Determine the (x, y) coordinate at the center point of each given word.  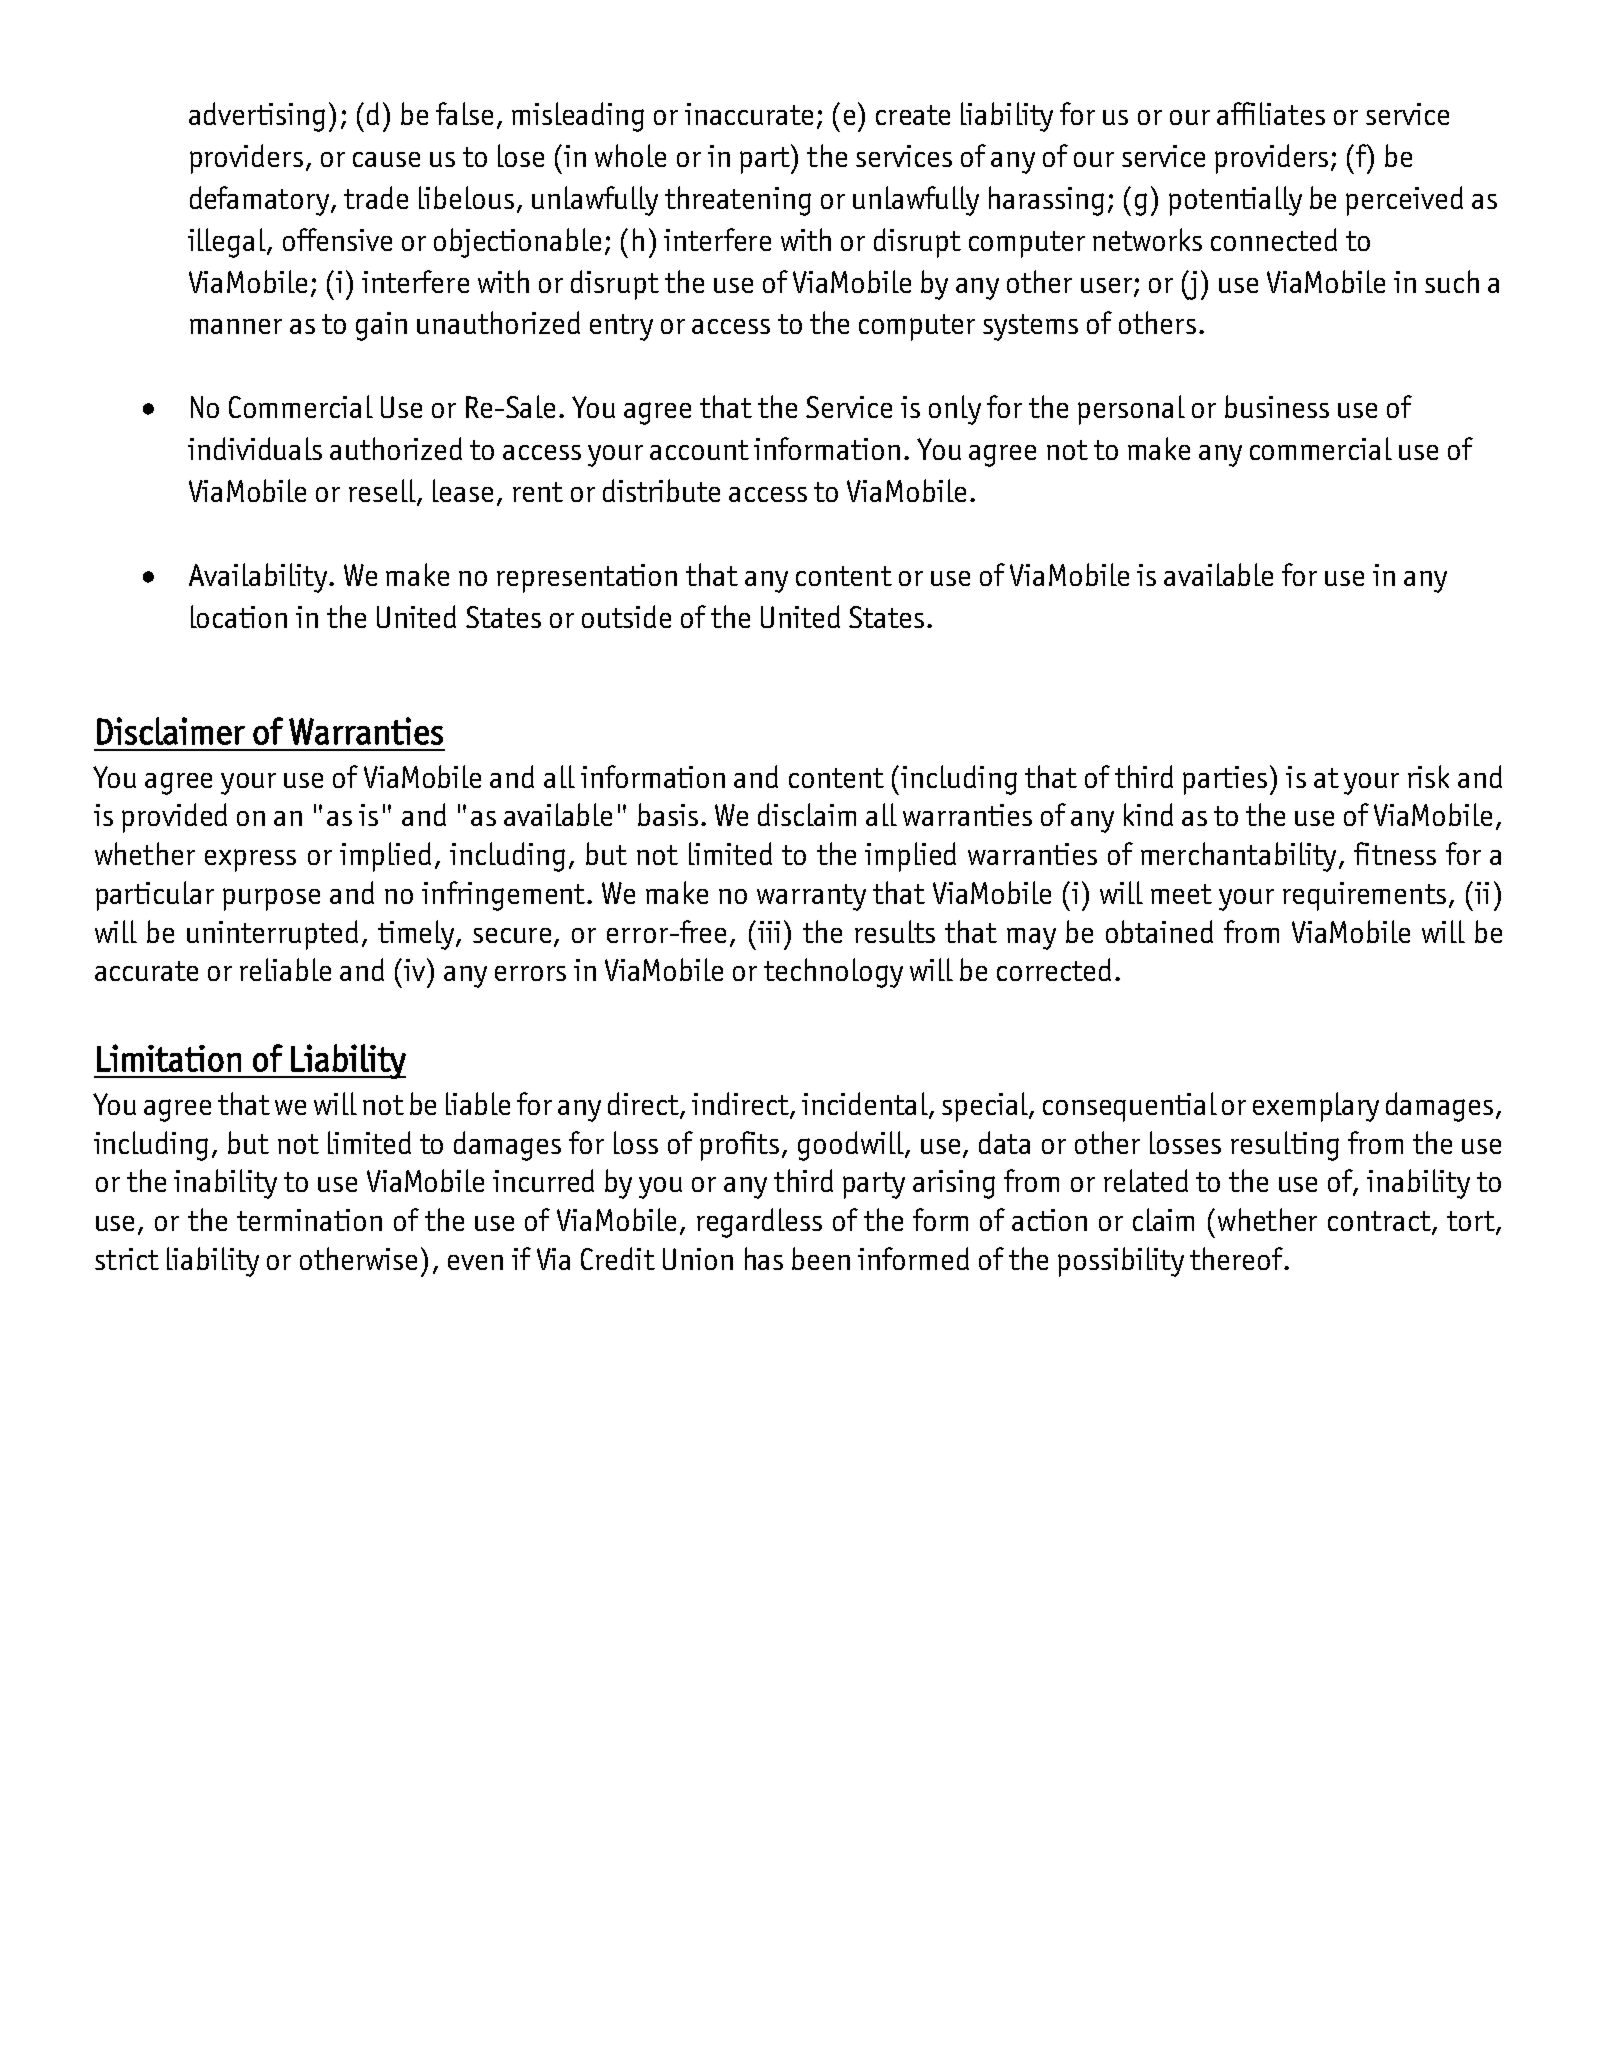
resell (383, 492)
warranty (811, 897)
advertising (257, 117)
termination (309, 1220)
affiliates (1271, 113)
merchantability (1238, 857)
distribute (661, 490)
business (1277, 406)
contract (1380, 1222)
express (250, 860)
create (913, 115)
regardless (759, 1223)
